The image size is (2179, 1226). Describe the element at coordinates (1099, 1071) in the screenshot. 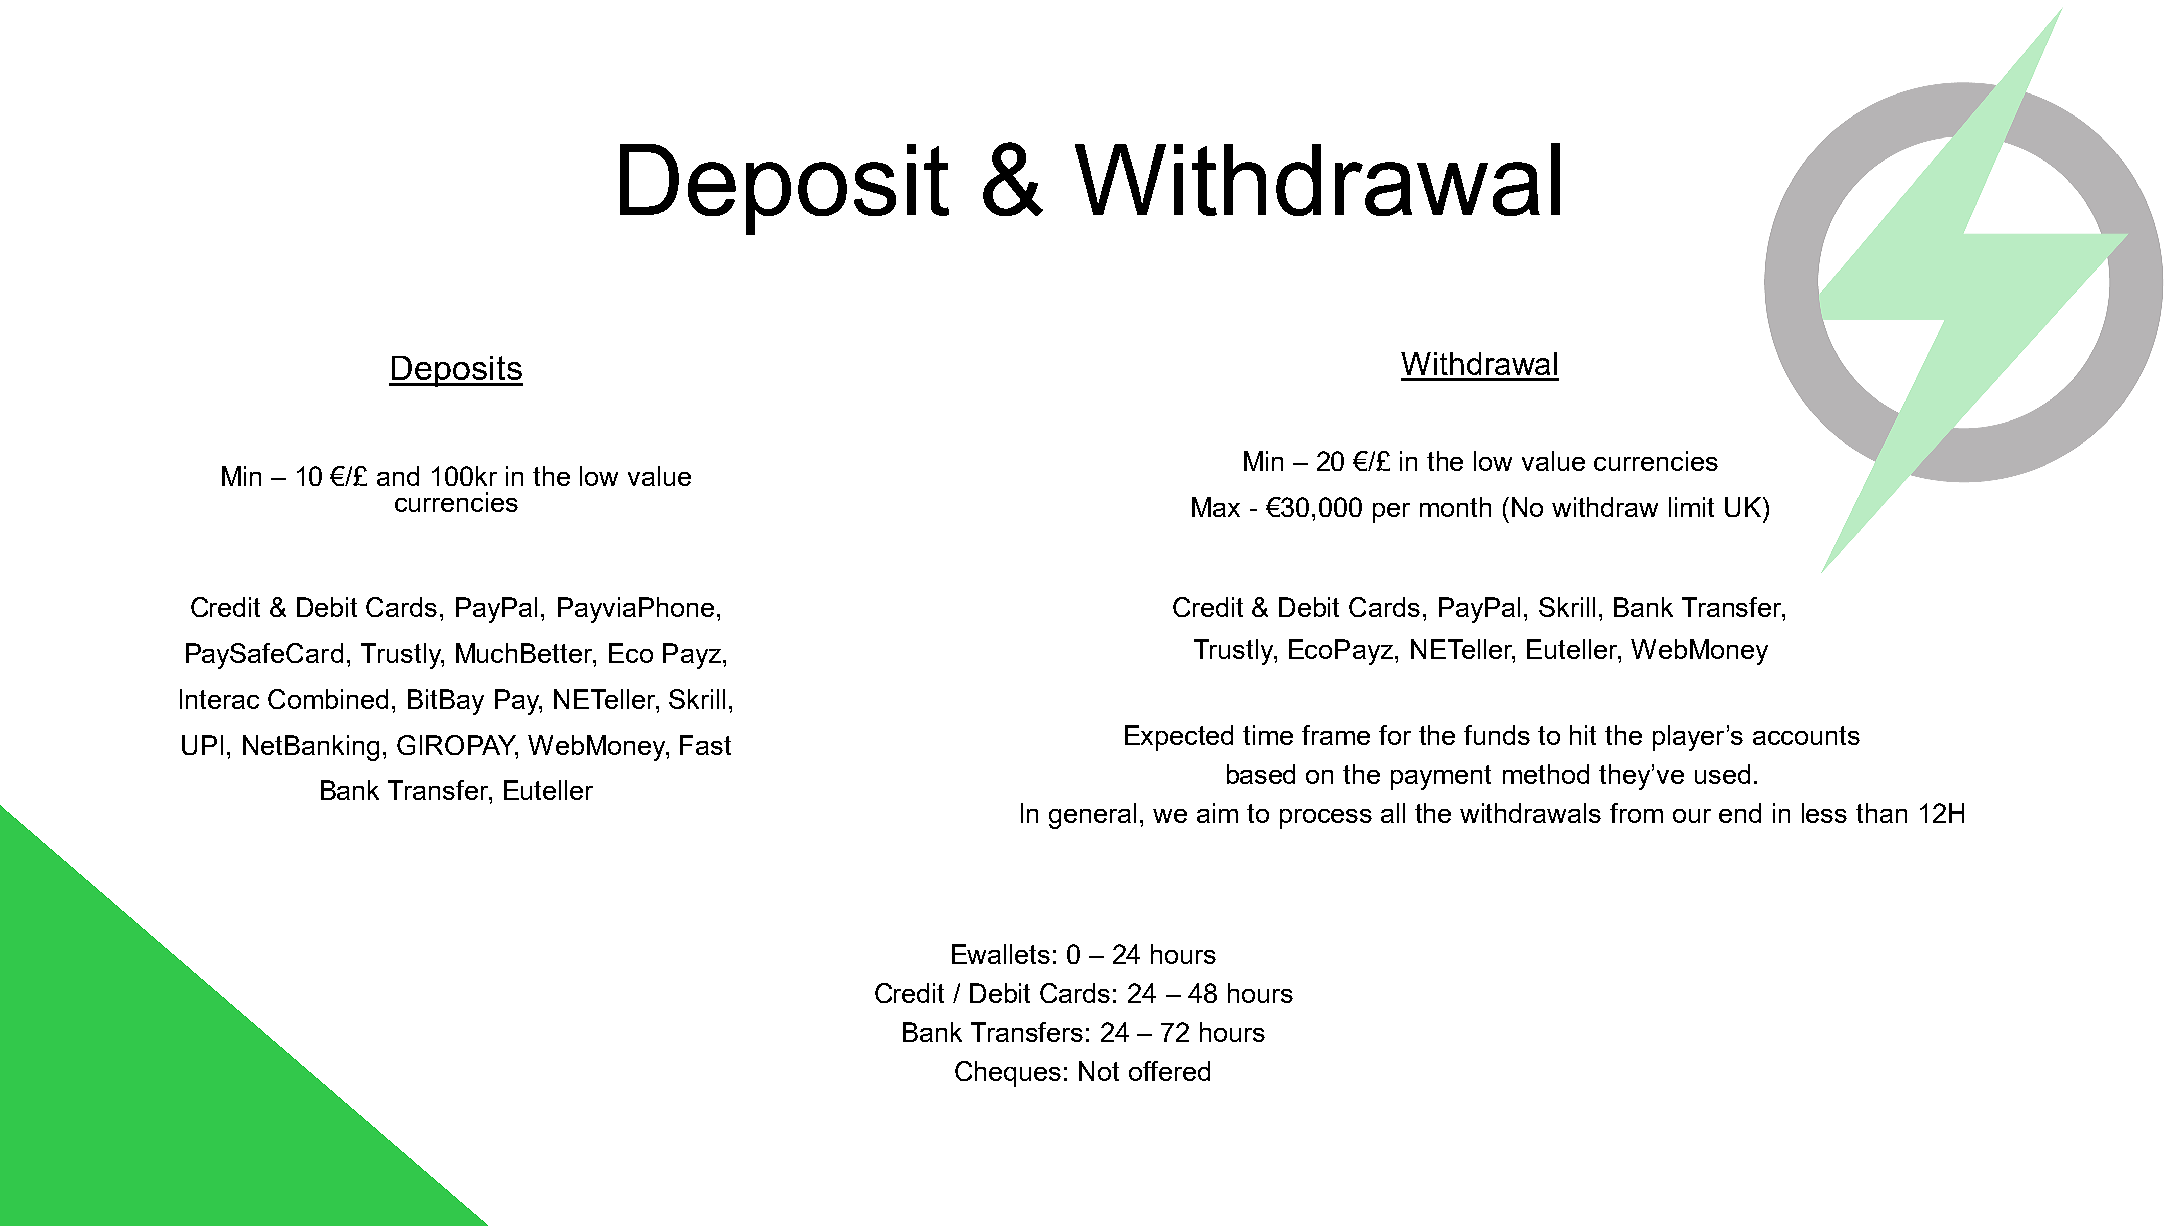

I see `Not` at that location.
